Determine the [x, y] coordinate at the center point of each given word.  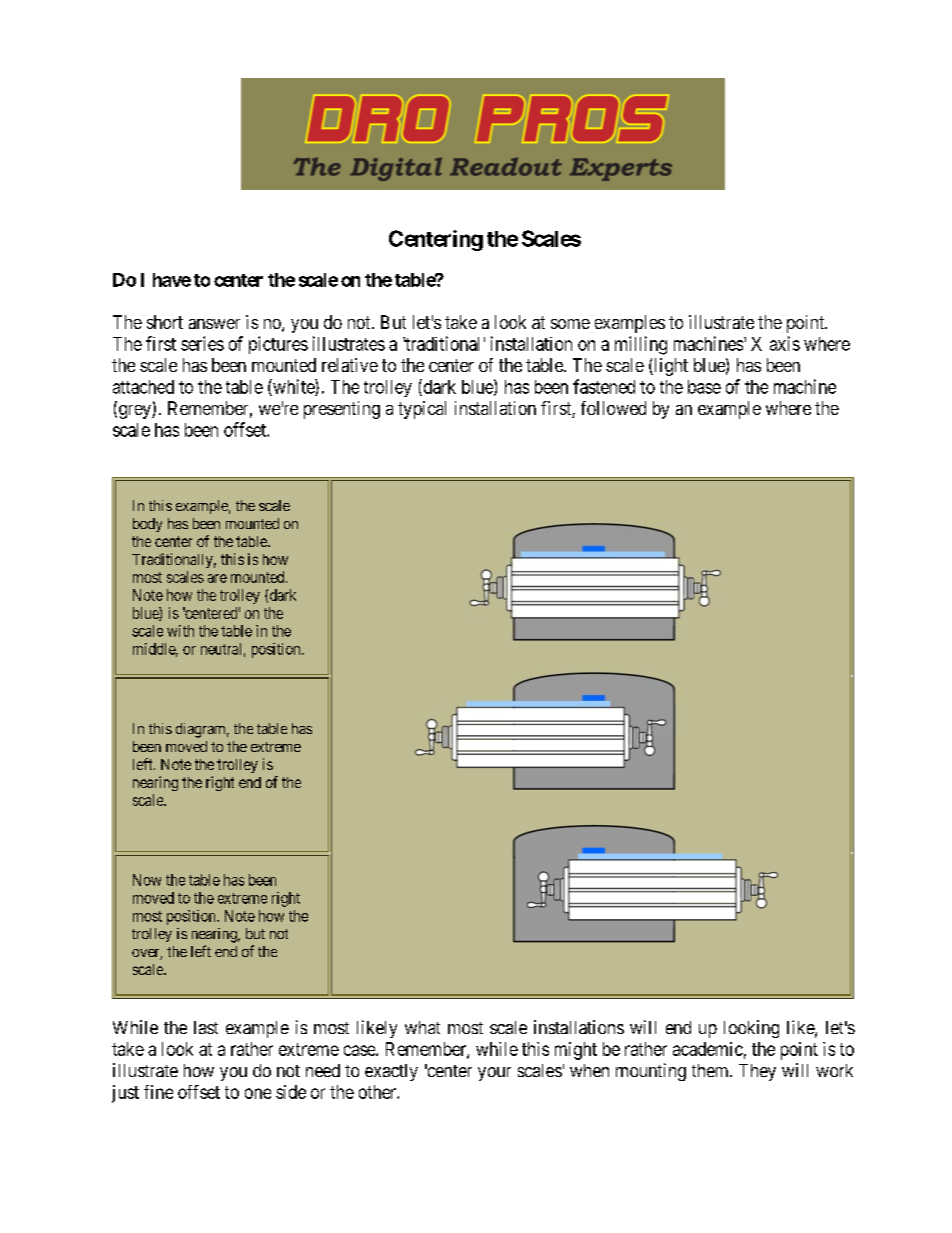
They [757, 1072]
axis [785, 343]
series [202, 343]
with [180, 631]
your [494, 1074]
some [570, 324]
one [258, 1093]
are [217, 578]
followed [613, 408]
